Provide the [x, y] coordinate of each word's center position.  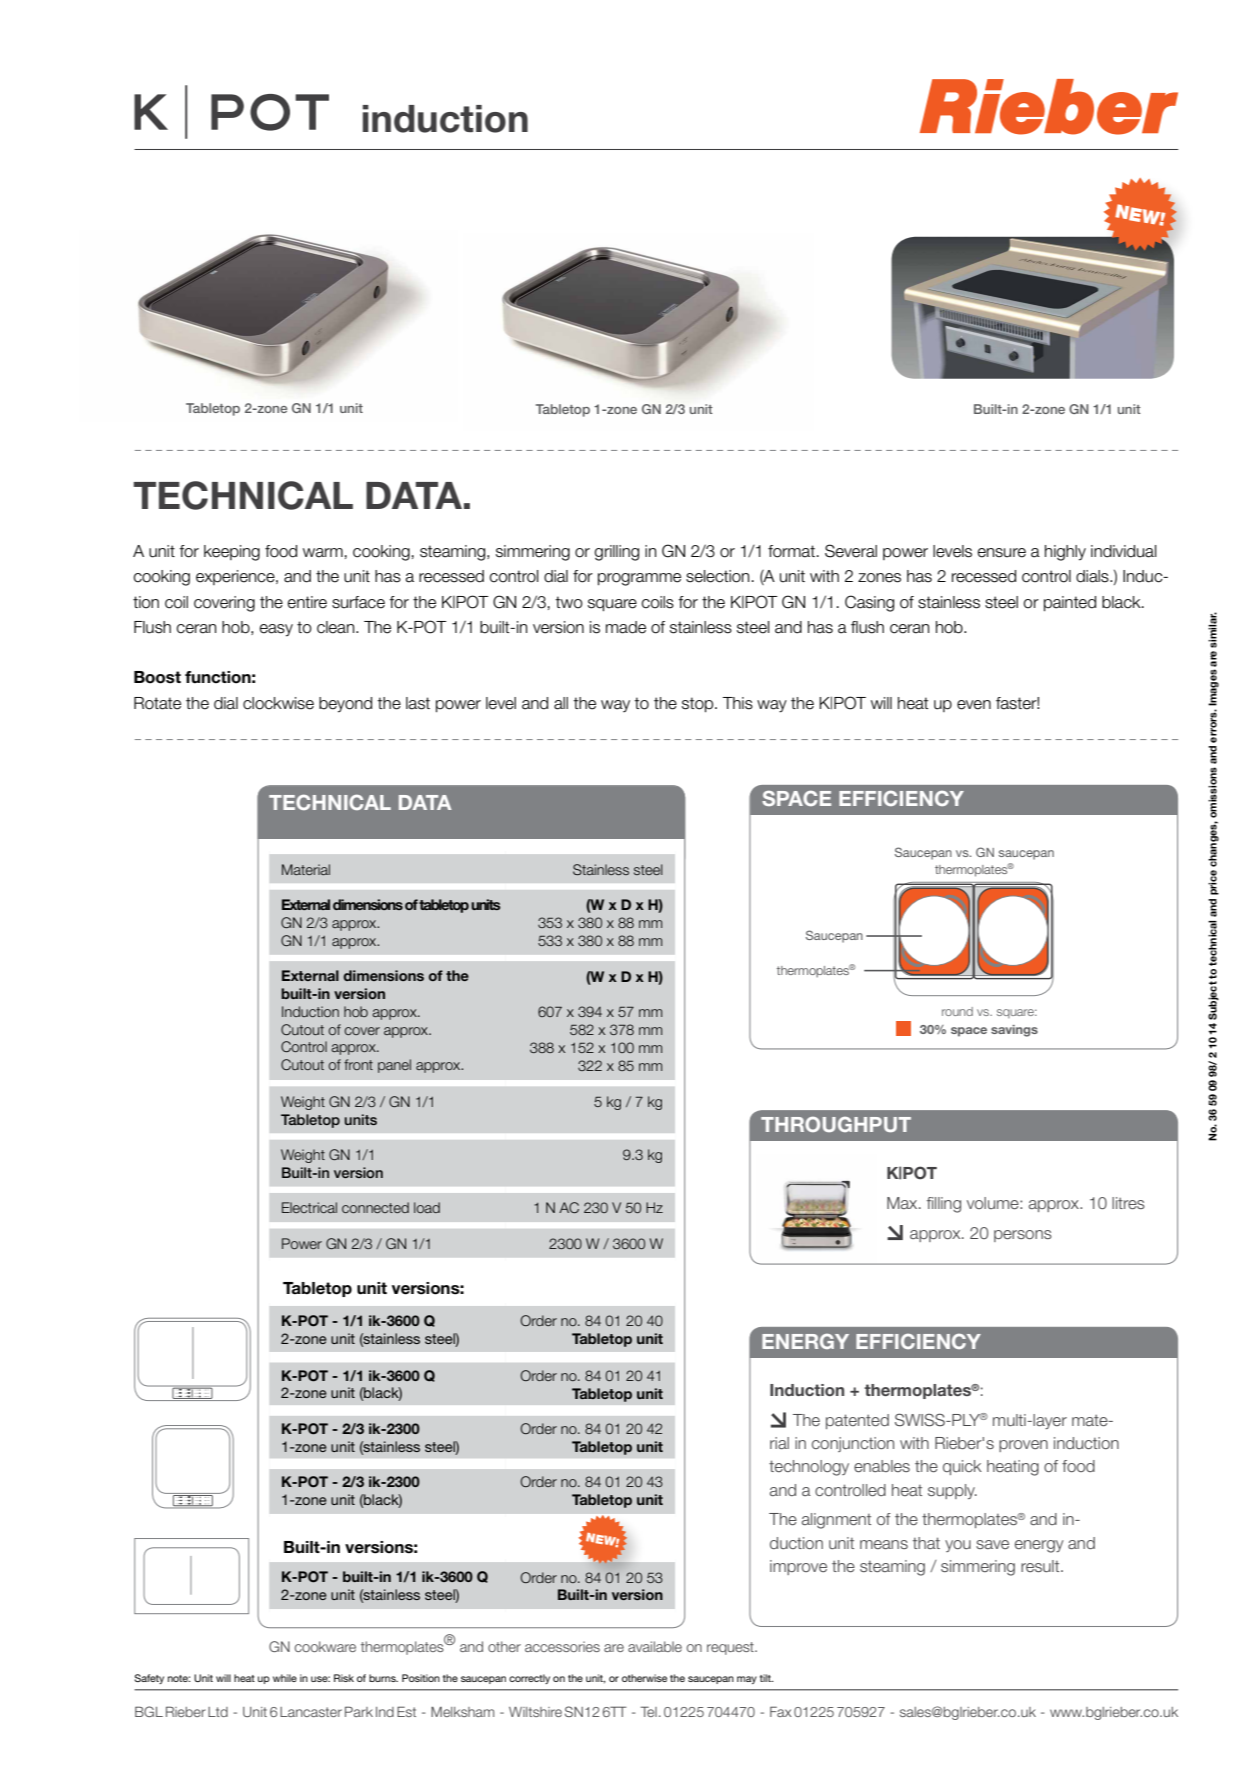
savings [1014, 1031]
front [358, 1064]
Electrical [309, 1207]
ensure [1001, 553]
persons [1023, 1236]
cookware [325, 1646]
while [285, 1678]
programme [639, 579]
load [427, 1207]
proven [1023, 1446]
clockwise [278, 703]
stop [699, 705]
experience [236, 577]
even [974, 705]
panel [394, 1066]
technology [809, 1468]
